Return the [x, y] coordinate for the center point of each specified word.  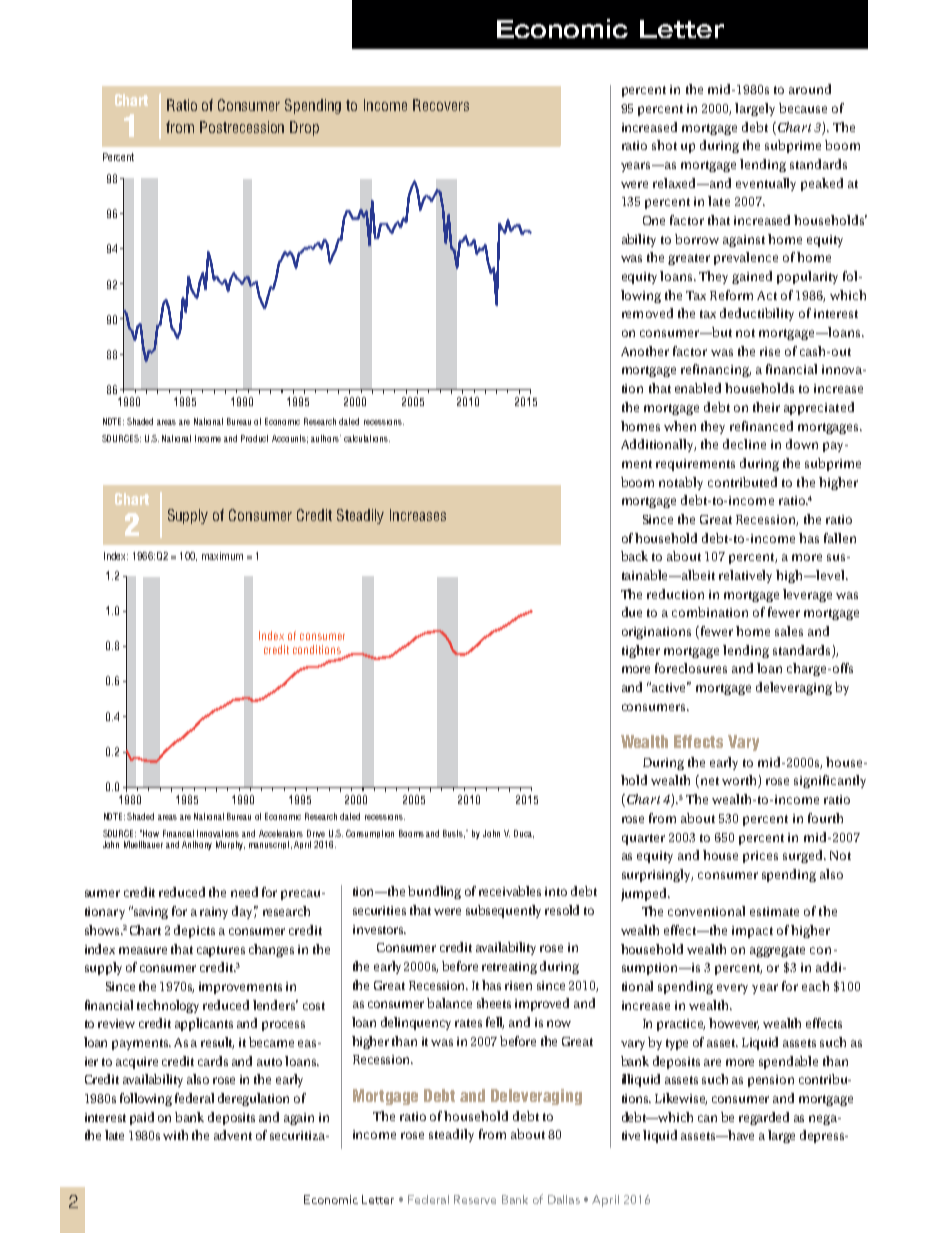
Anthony [197, 845]
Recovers [441, 105]
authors [326, 438]
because [803, 108]
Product [254, 438]
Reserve [475, 1199]
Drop [304, 128]
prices [760, 857]
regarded [764, 1118]
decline [744, 444]
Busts [454, 834]
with [175, 1135]
